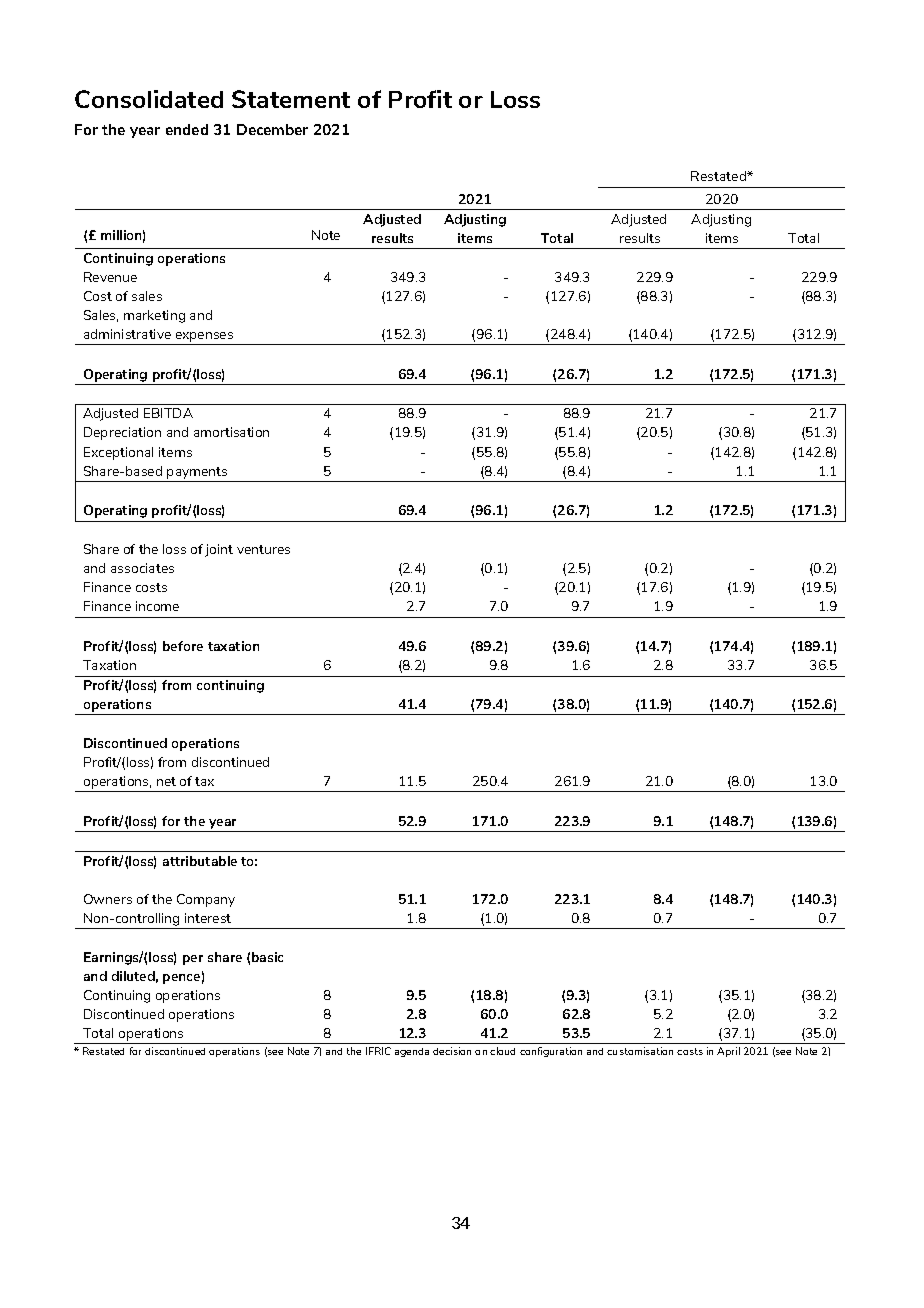  Describe the element at coordinates (267, 957) in the screenshot. I see `basic` at that location.
